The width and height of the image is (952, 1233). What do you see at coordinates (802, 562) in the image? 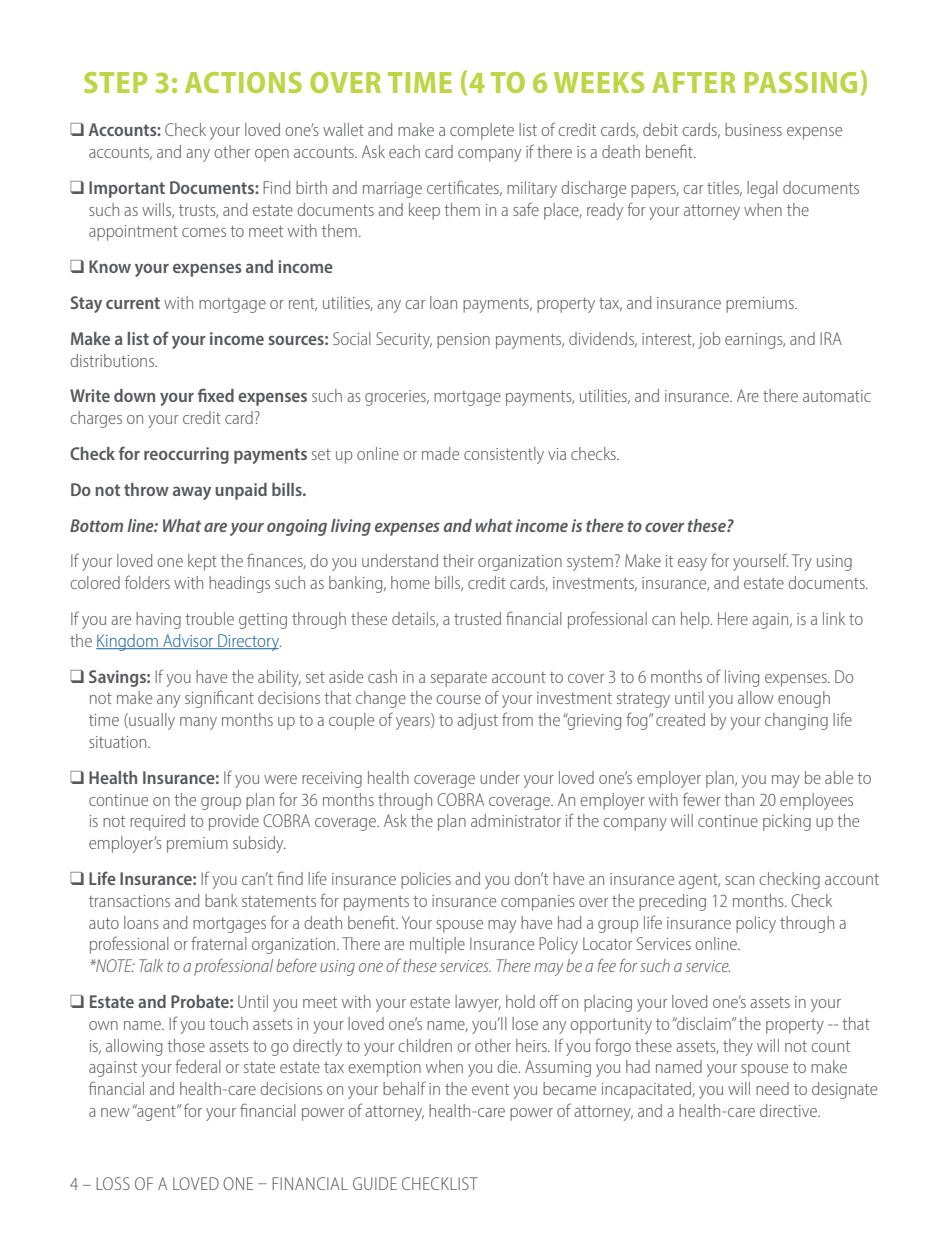
I see `Try` at bounding box center [802, 562].
